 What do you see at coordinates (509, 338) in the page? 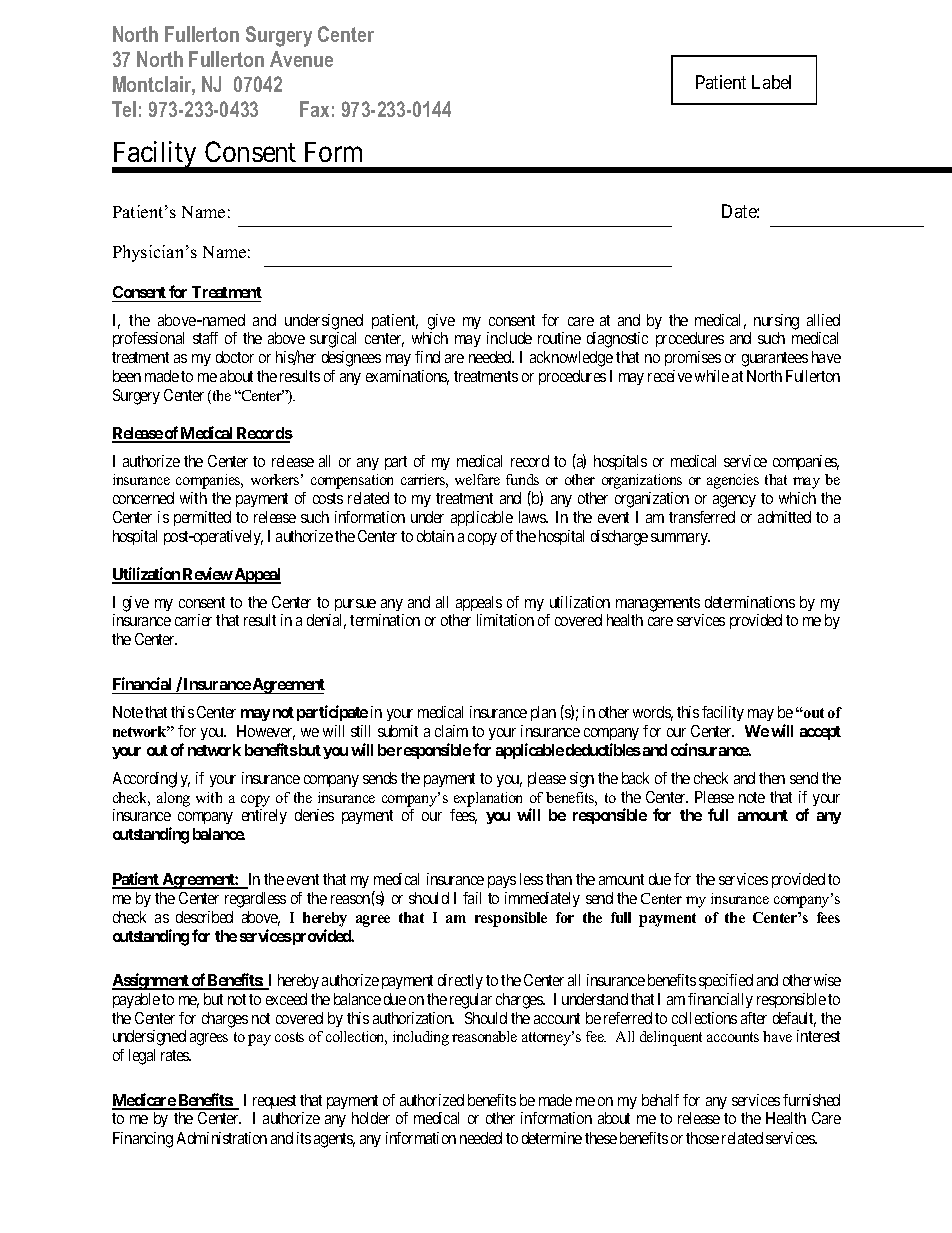
I see `include` at bounding box center [509, 338].
